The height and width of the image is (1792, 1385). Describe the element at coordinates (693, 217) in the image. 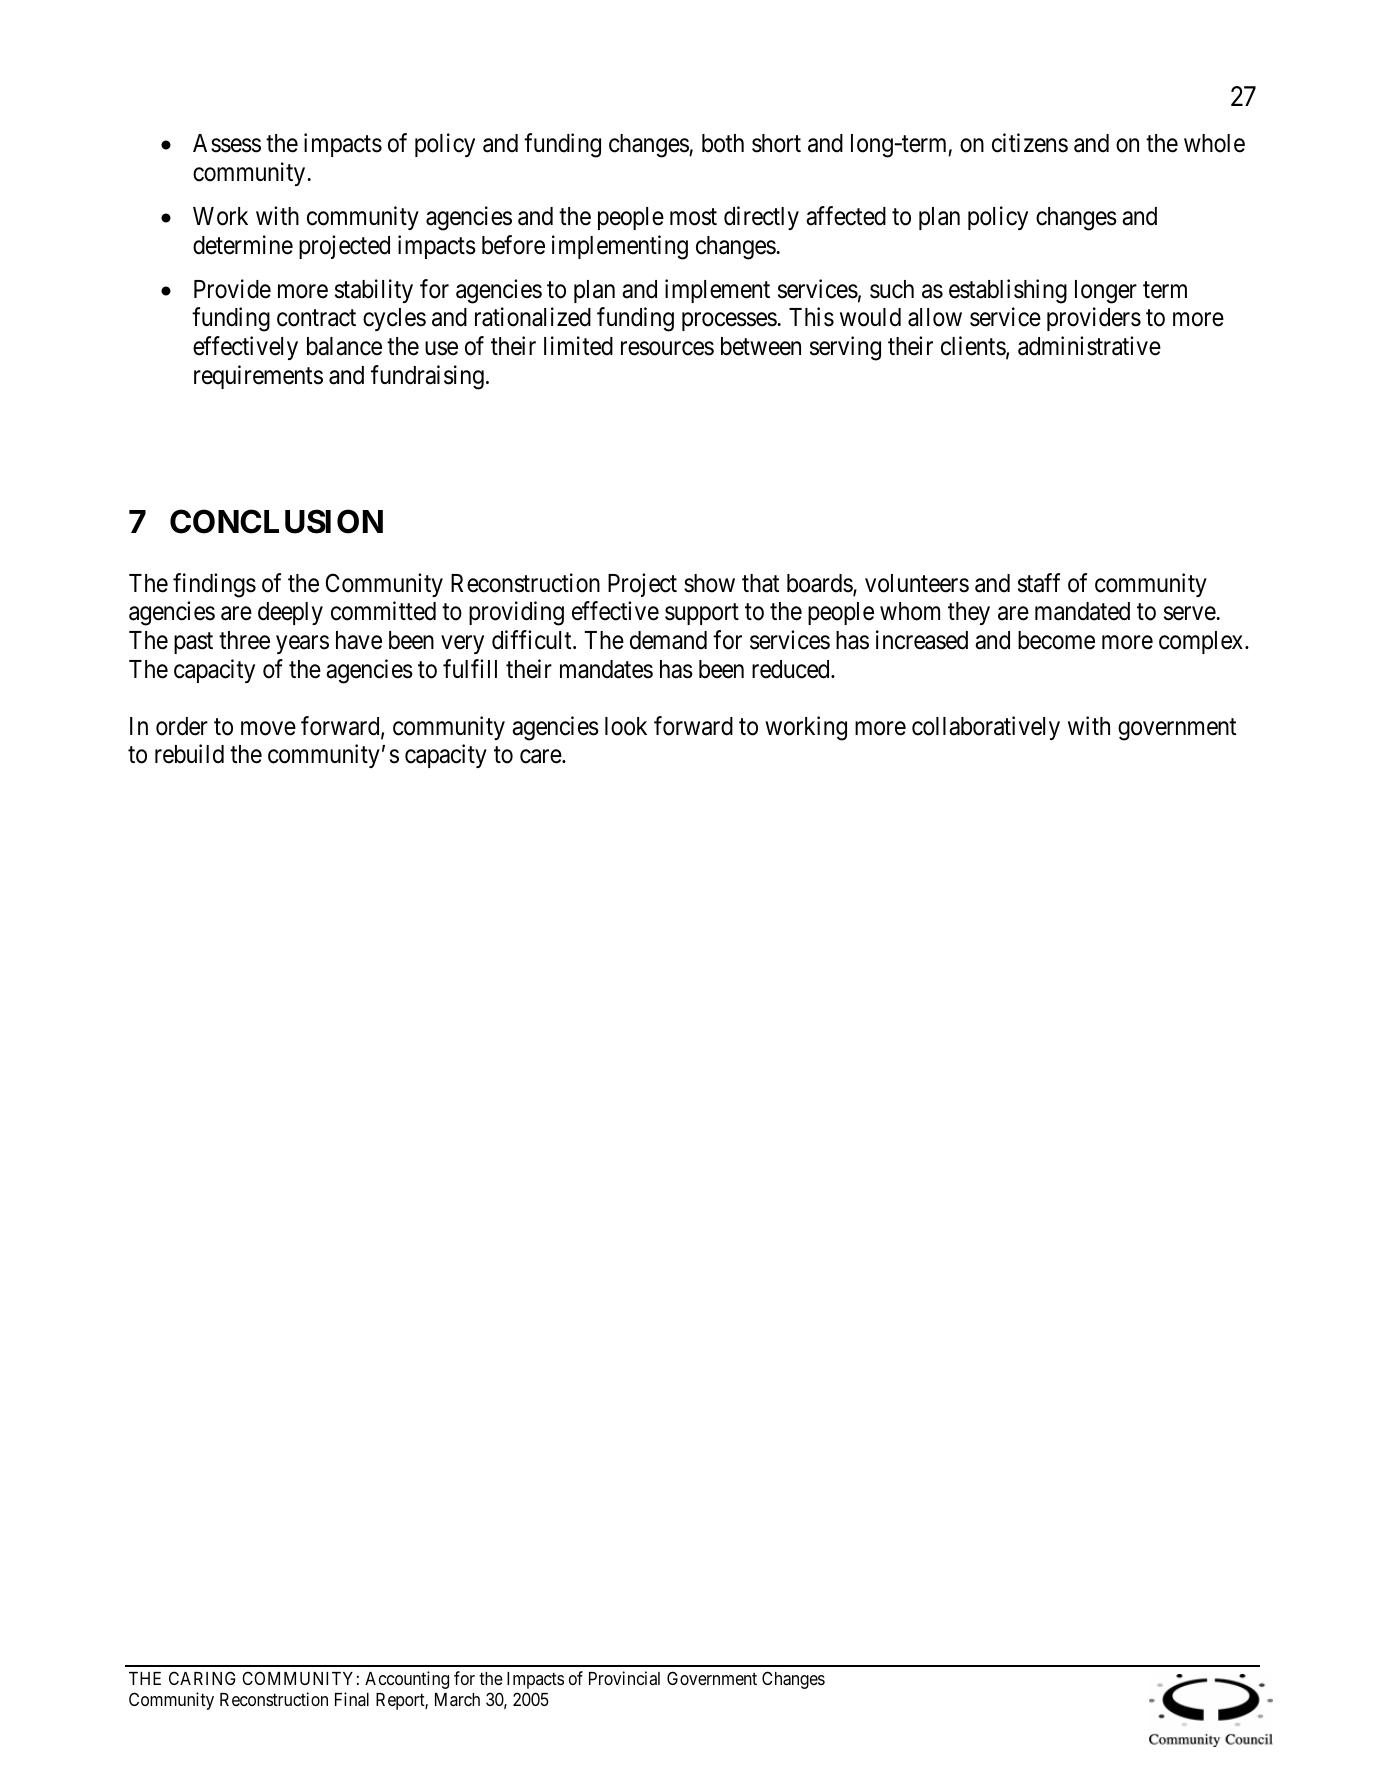

I see `most` at that location.
